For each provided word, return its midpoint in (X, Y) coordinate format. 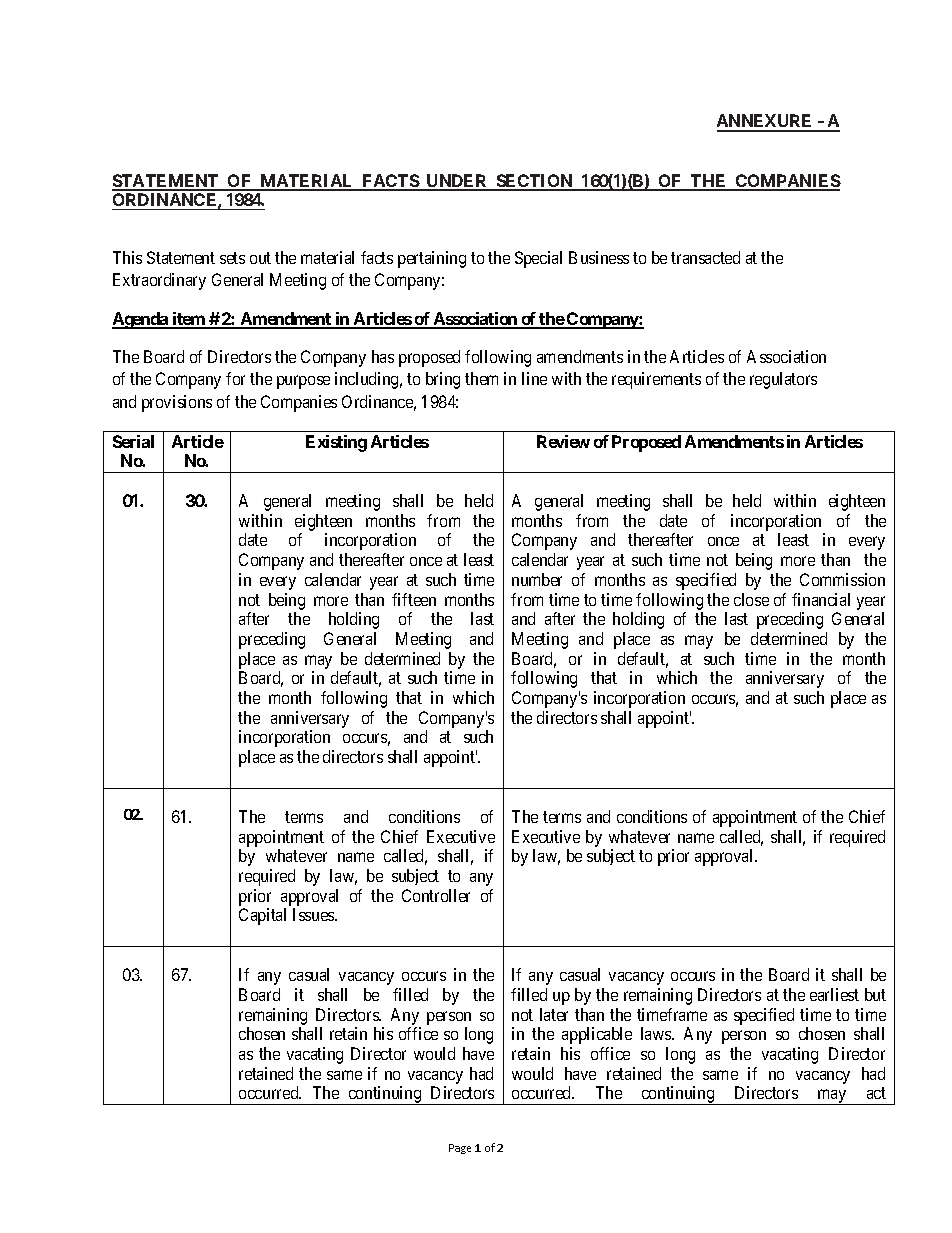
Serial (133, 441)
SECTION (534, 182)
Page (460, 1149)
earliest (834, 994)
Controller (436, 895)
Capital (262, 916)
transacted (705, 257)
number (537, 579)
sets (232, 258)
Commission (842, 579)
